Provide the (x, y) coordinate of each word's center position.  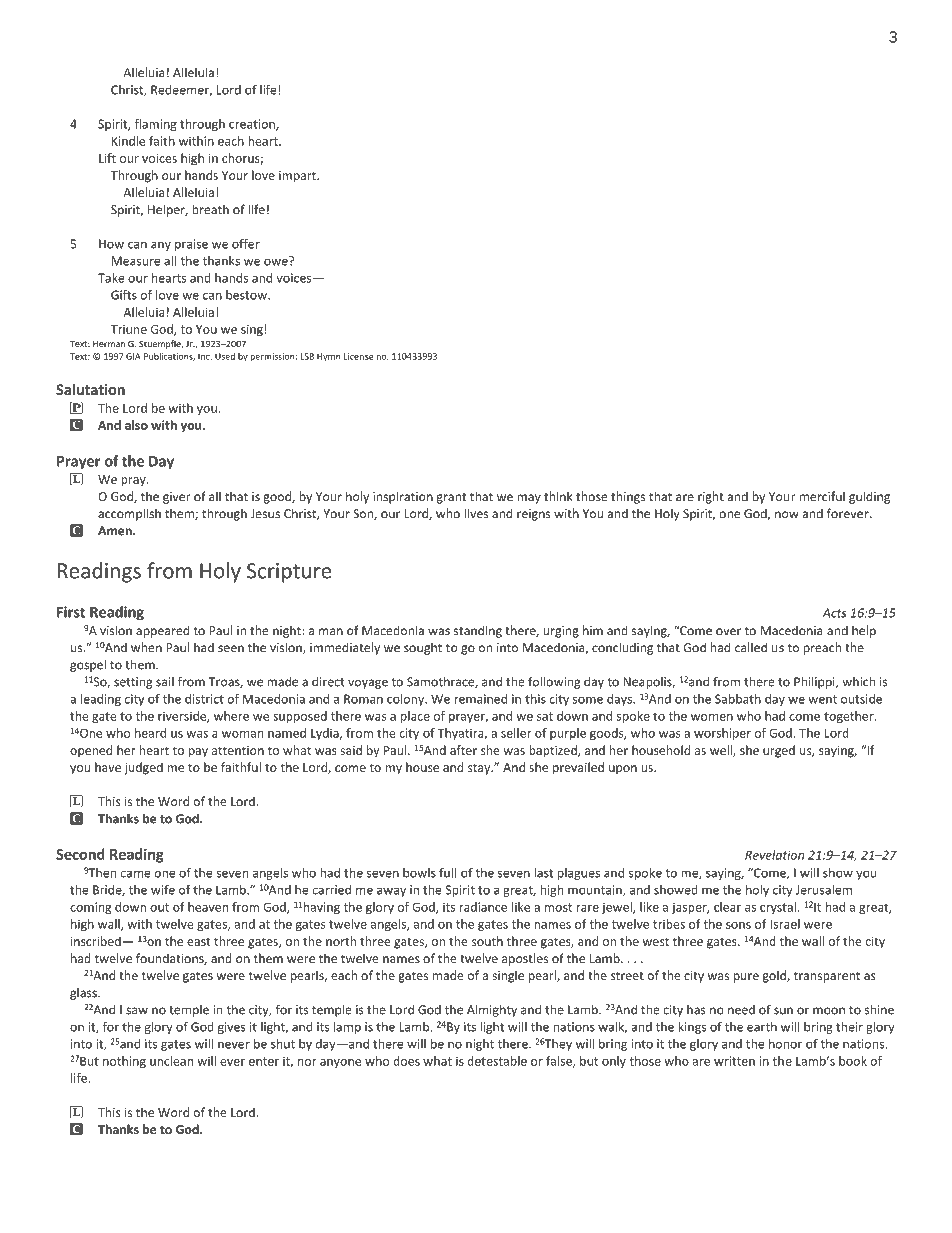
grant (451, 498)
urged (779, 751)
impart (298, 177)
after (463, 750)
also (136, 425)
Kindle (128, 141)
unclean (171, 1061)
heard (151, 733)
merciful (822, 496)
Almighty (492, 1010)
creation (253, 125)
